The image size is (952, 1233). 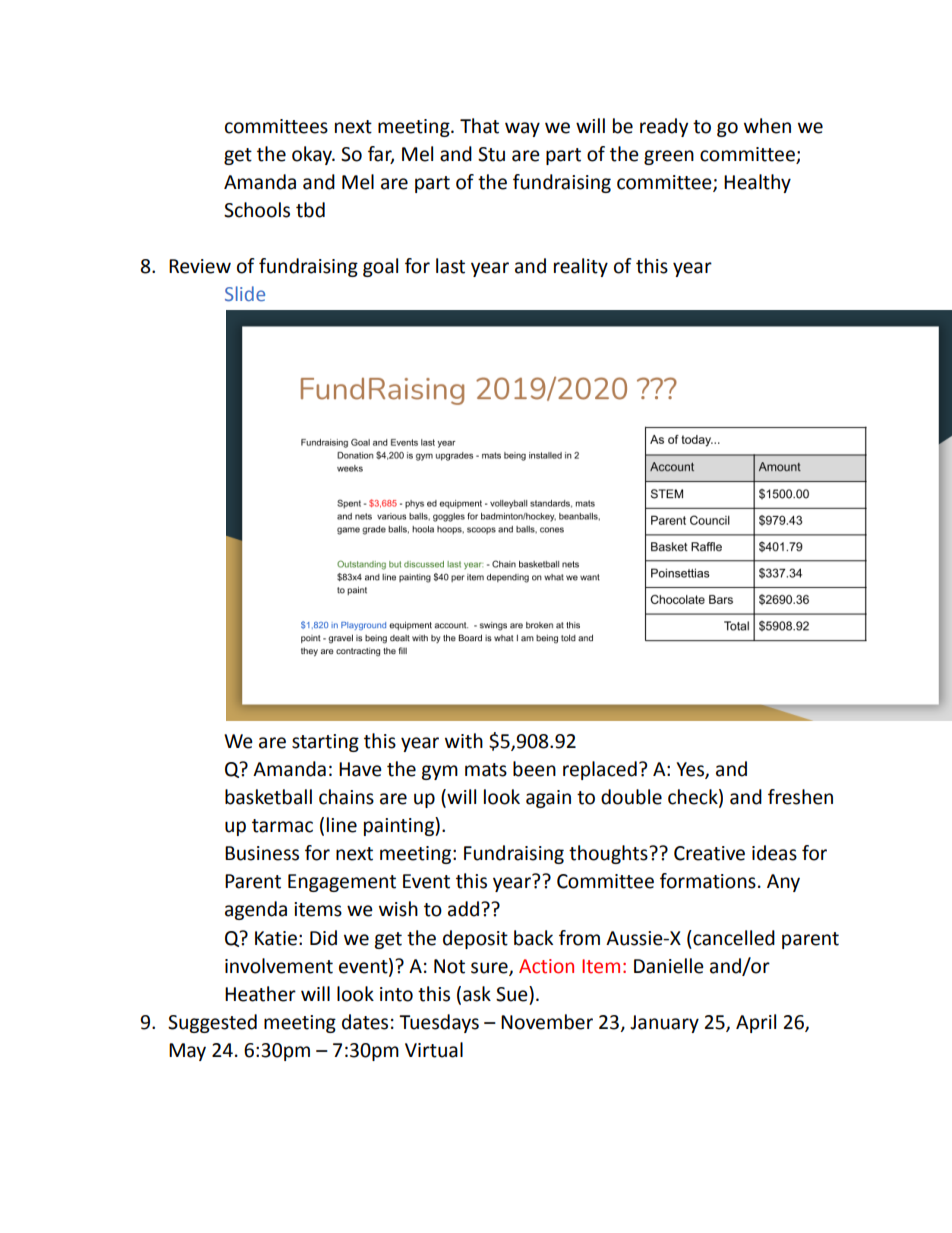 I want to click on last, so click(x=450, y=266).
